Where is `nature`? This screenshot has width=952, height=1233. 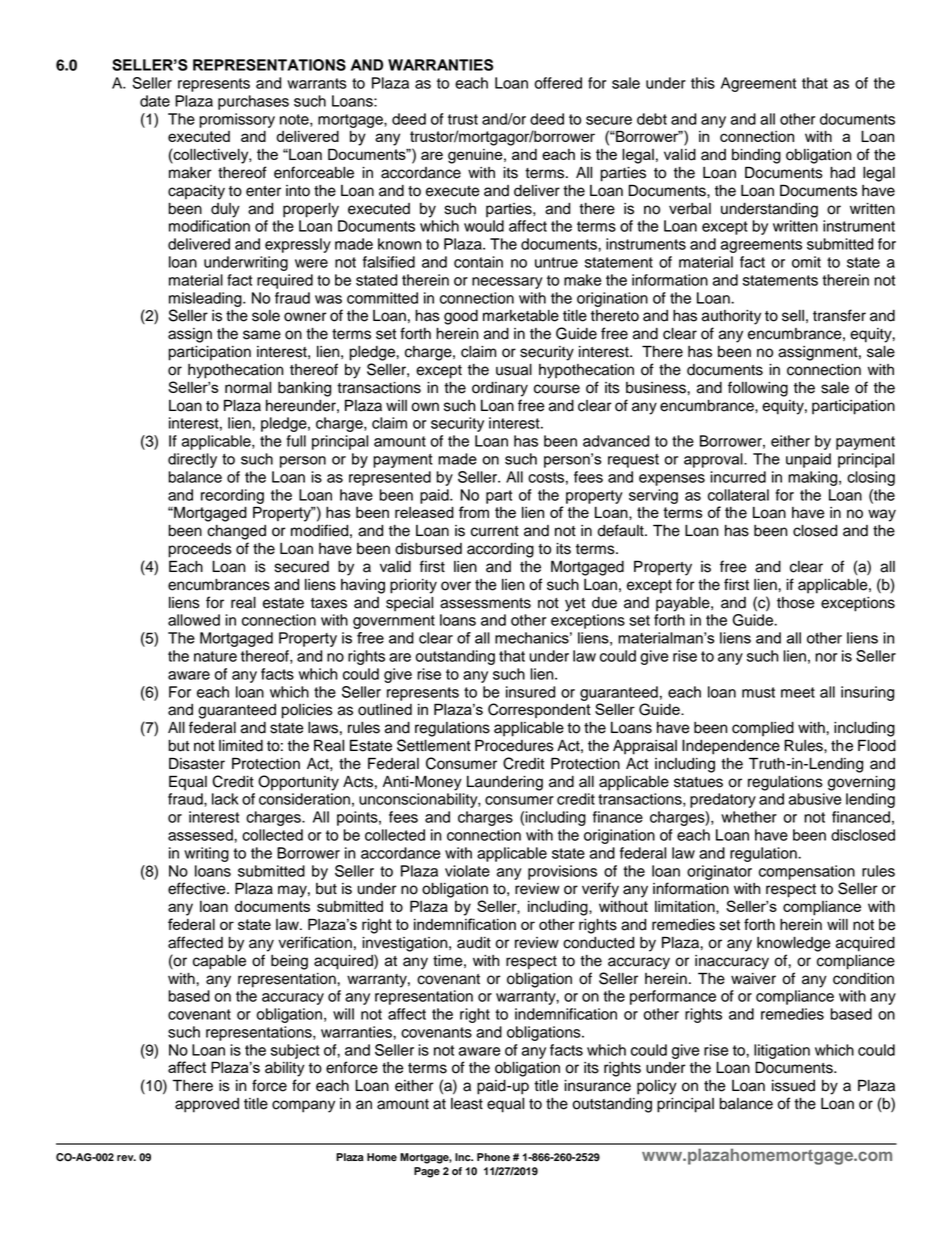 nature is located at coordinates (215, 656).
